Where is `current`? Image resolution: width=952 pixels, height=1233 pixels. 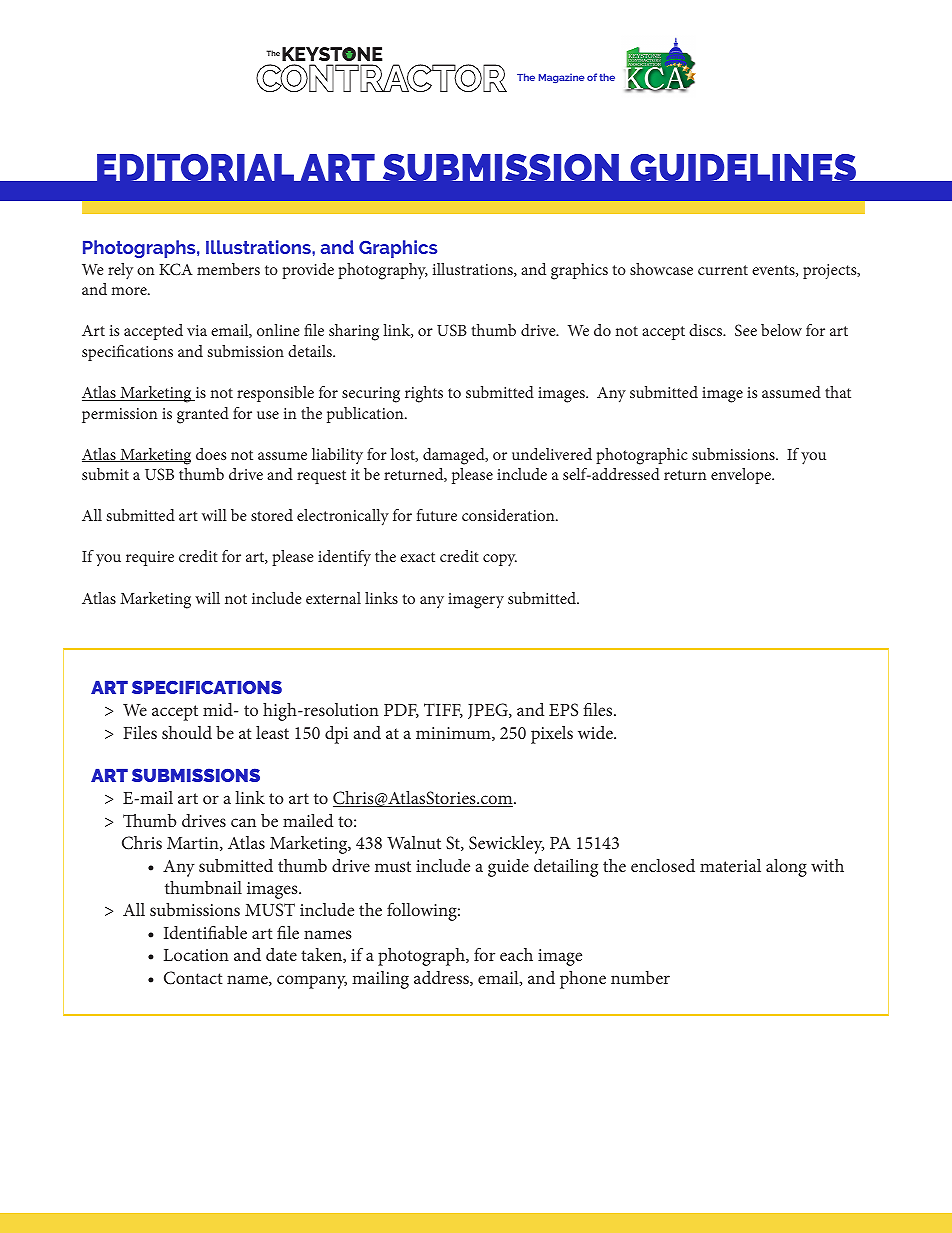 current is located at coordinates (723, 270).
